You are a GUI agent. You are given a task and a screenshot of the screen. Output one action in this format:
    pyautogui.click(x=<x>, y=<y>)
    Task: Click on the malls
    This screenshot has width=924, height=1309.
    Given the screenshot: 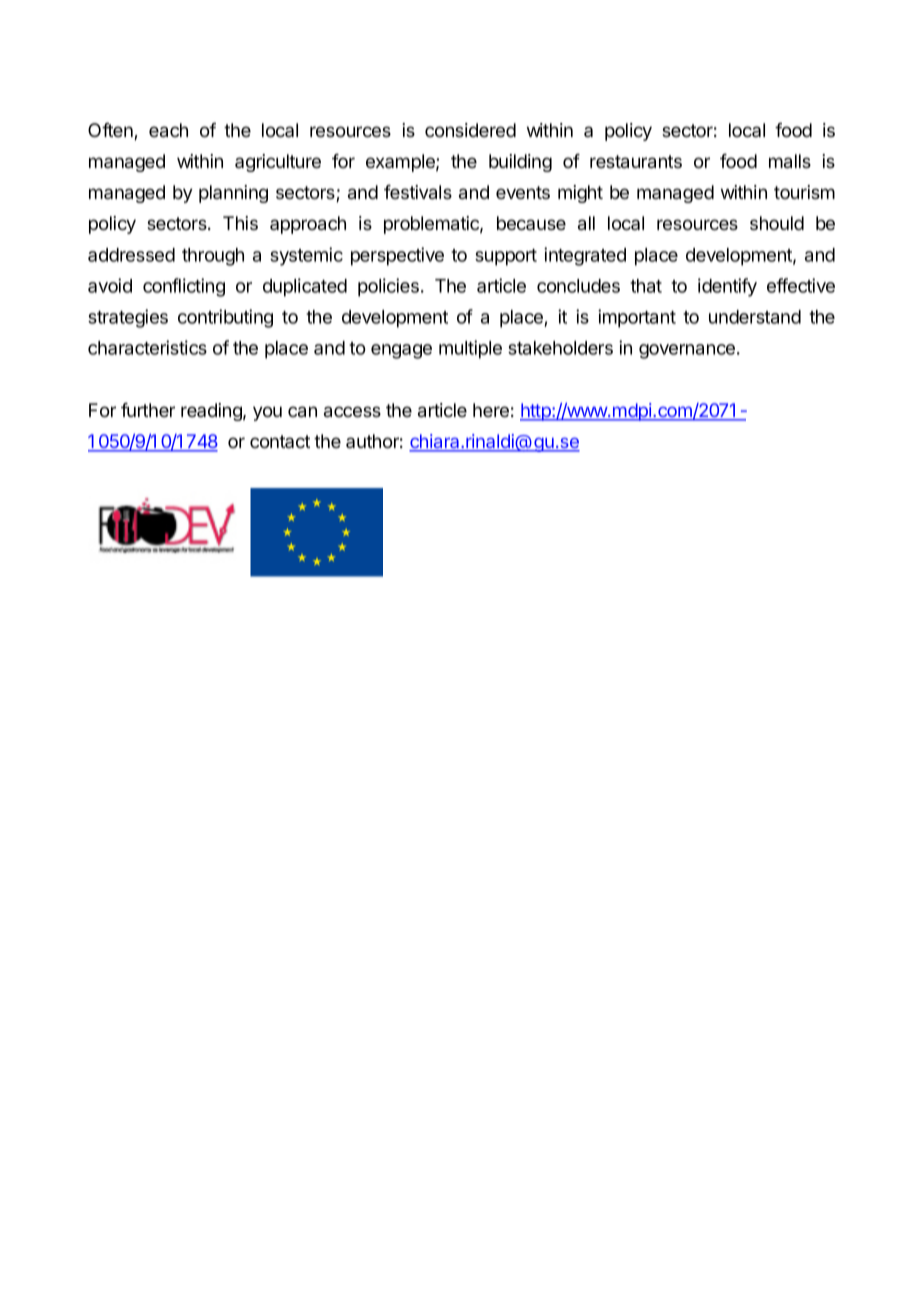 What is the action you would take?
    pyautogui.click(x=790, y=161)
